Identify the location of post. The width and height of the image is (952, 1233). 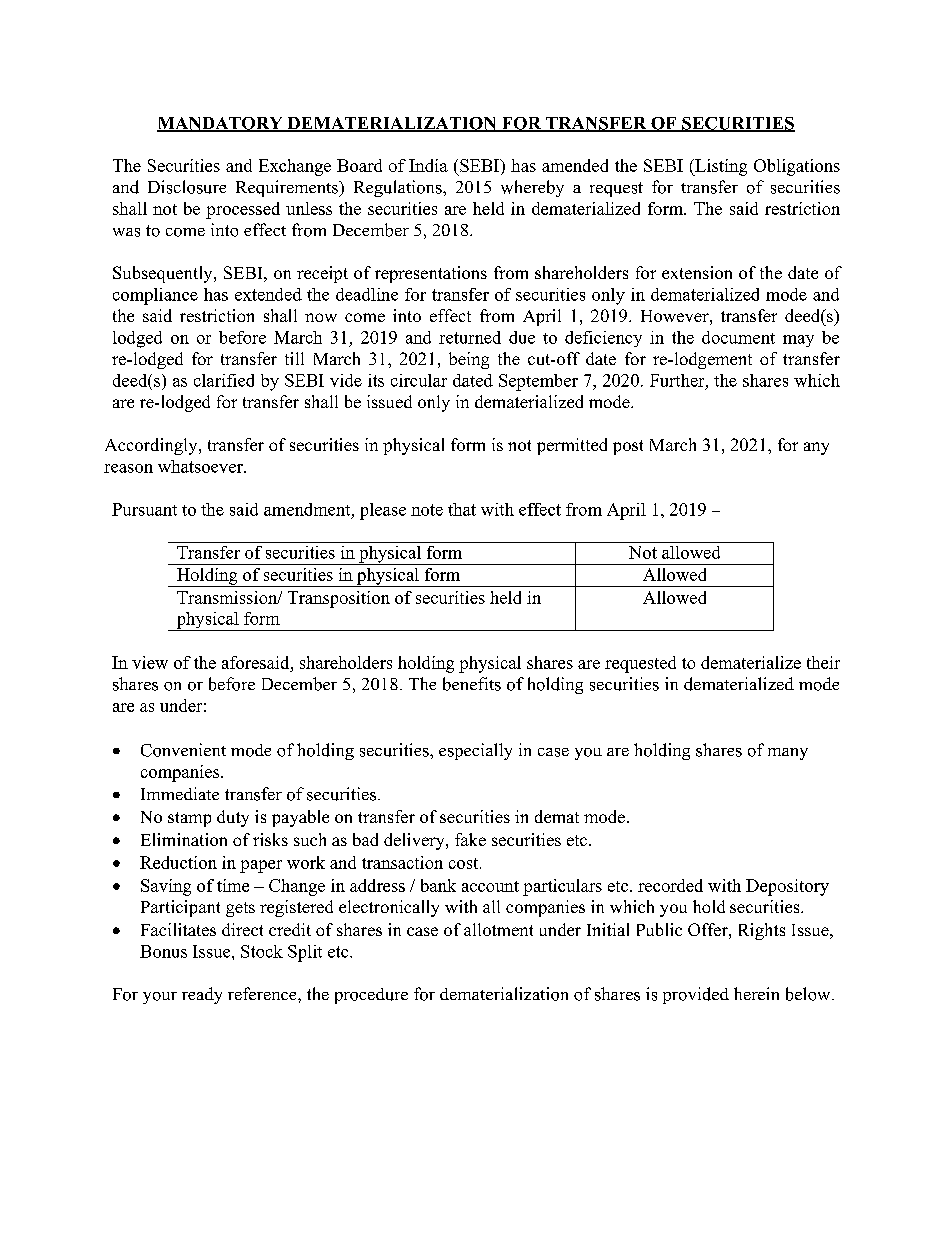
(628, 447).
